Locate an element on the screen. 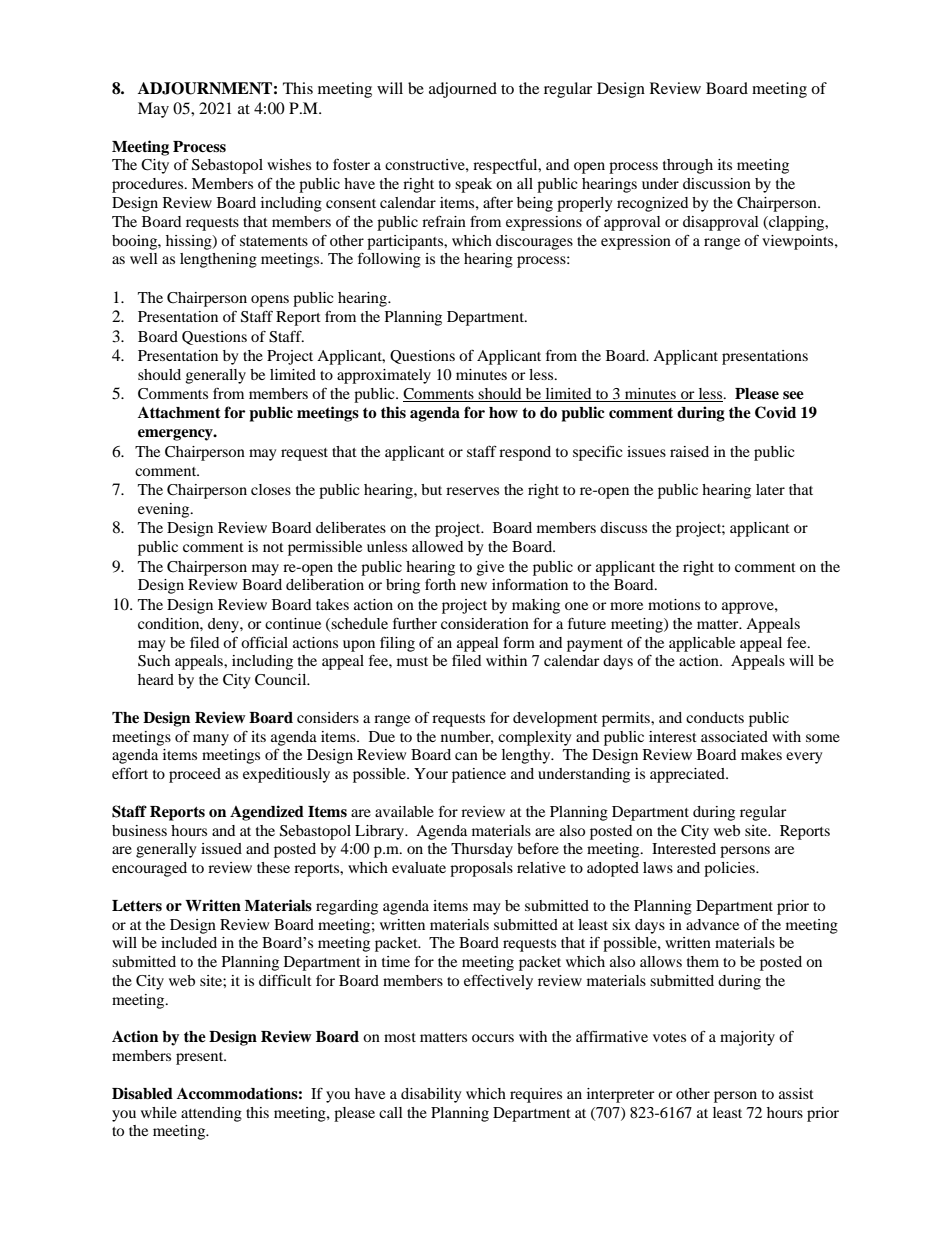 The width and height of the screenshot is (952, 1233). proceed is located at coordinates (195, 775).
